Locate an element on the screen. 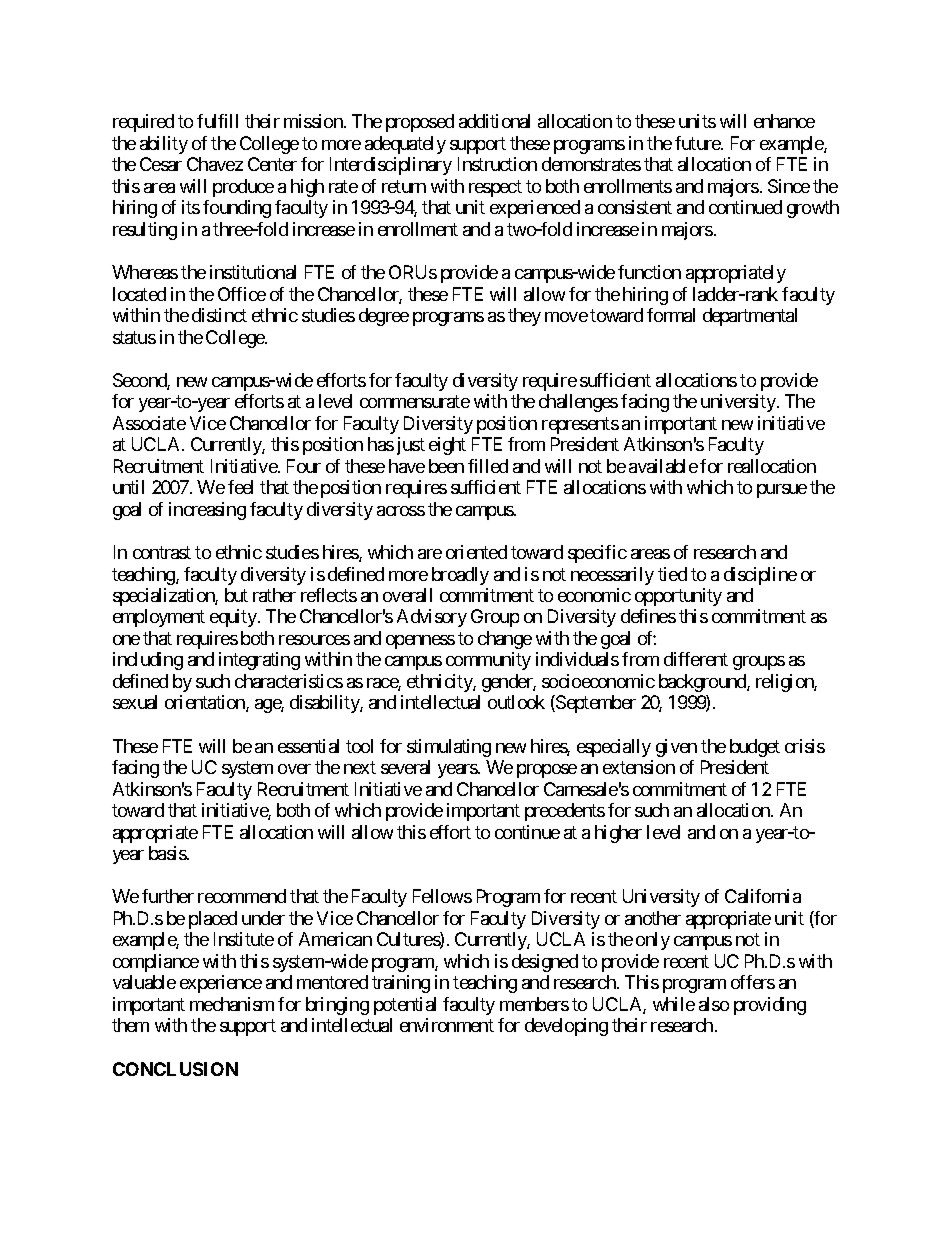 This screenshot has width=952, height=1233. eight is located at coordinates (447, 446).
